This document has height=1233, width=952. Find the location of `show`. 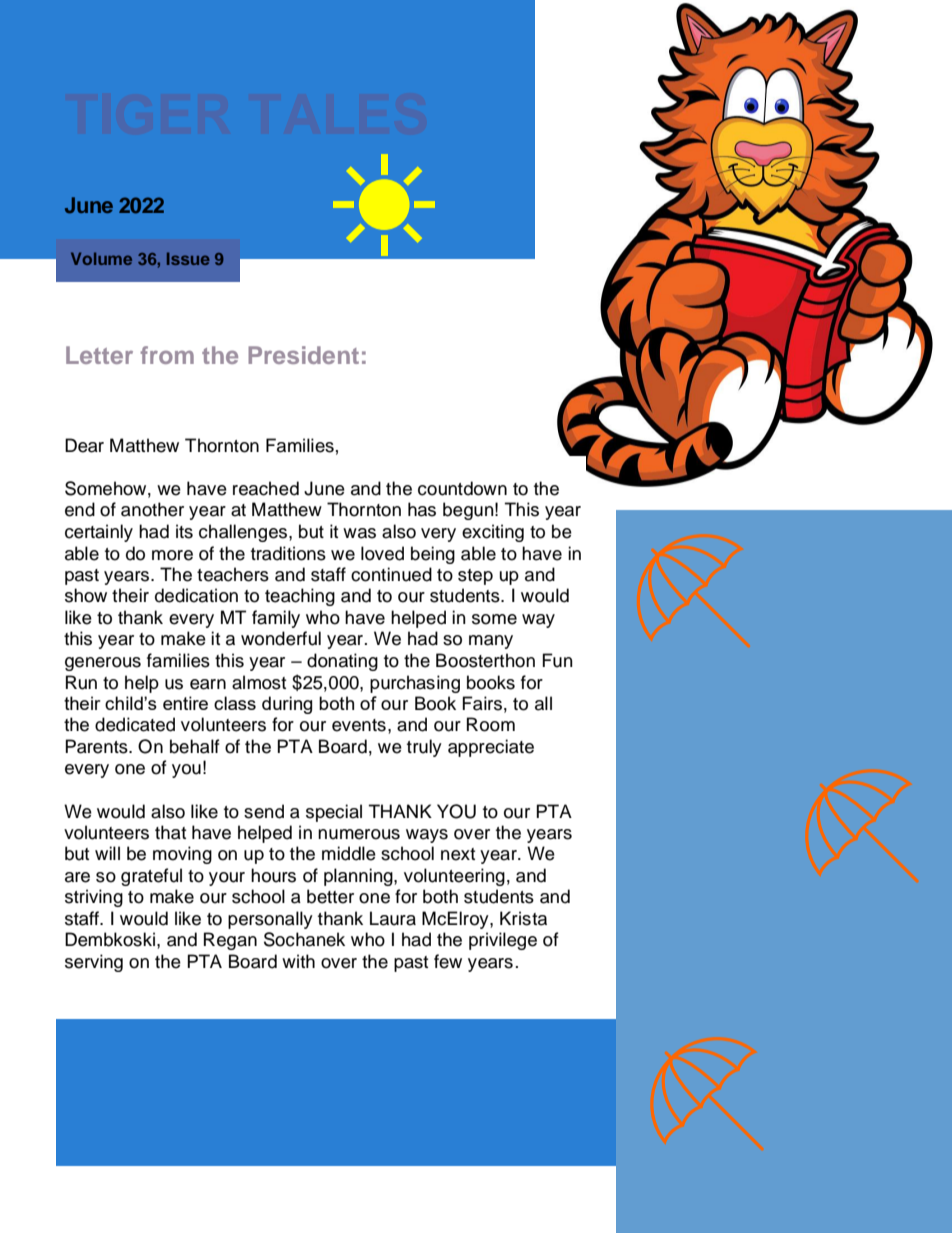

show is located at coordinates (86, 595).
